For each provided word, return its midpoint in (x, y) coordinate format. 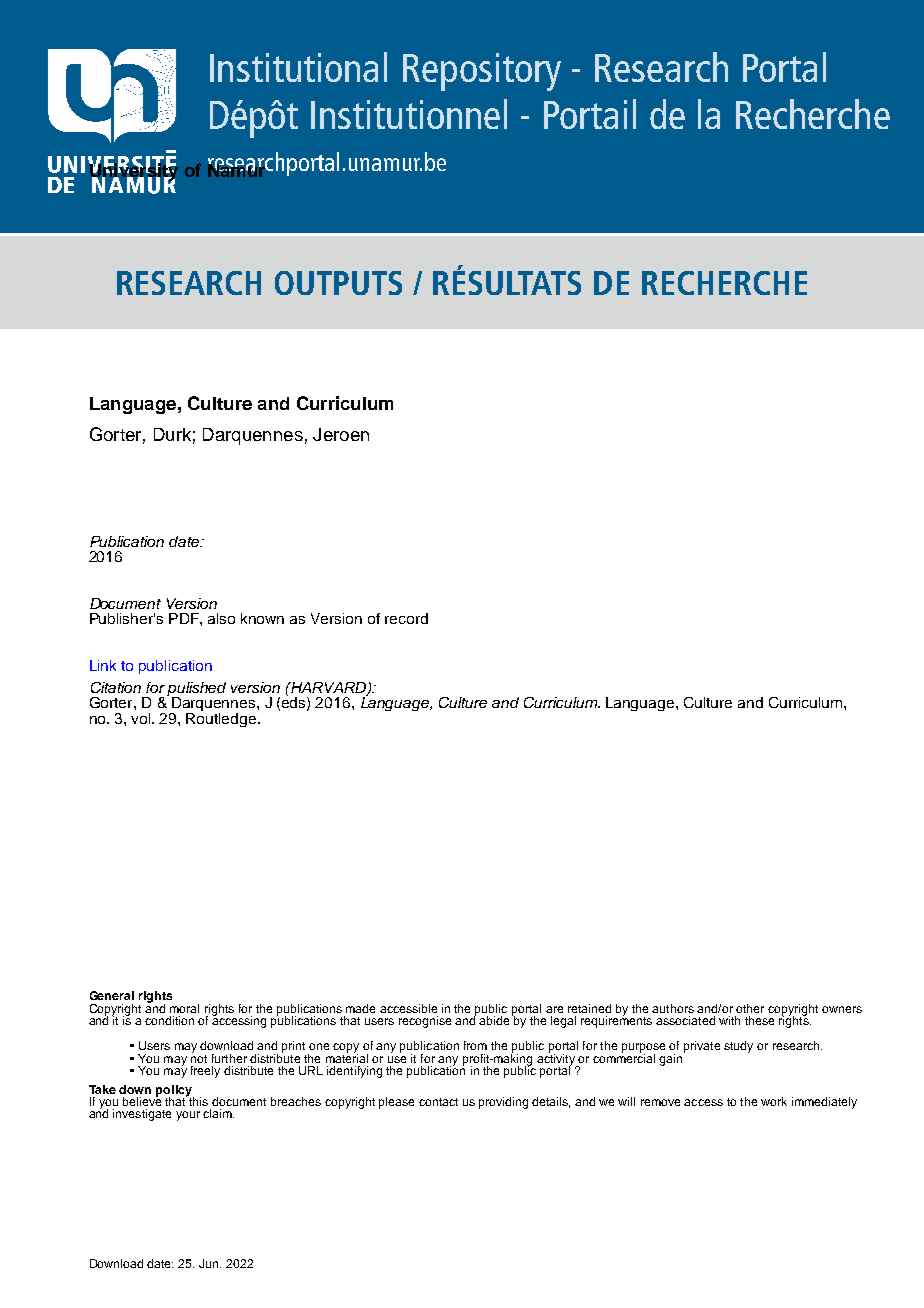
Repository (482, 72)
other (750, 1008)
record (406, 618)
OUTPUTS (338, 283)
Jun (210, 1263)
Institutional (298, 67)
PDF (185, 618)
